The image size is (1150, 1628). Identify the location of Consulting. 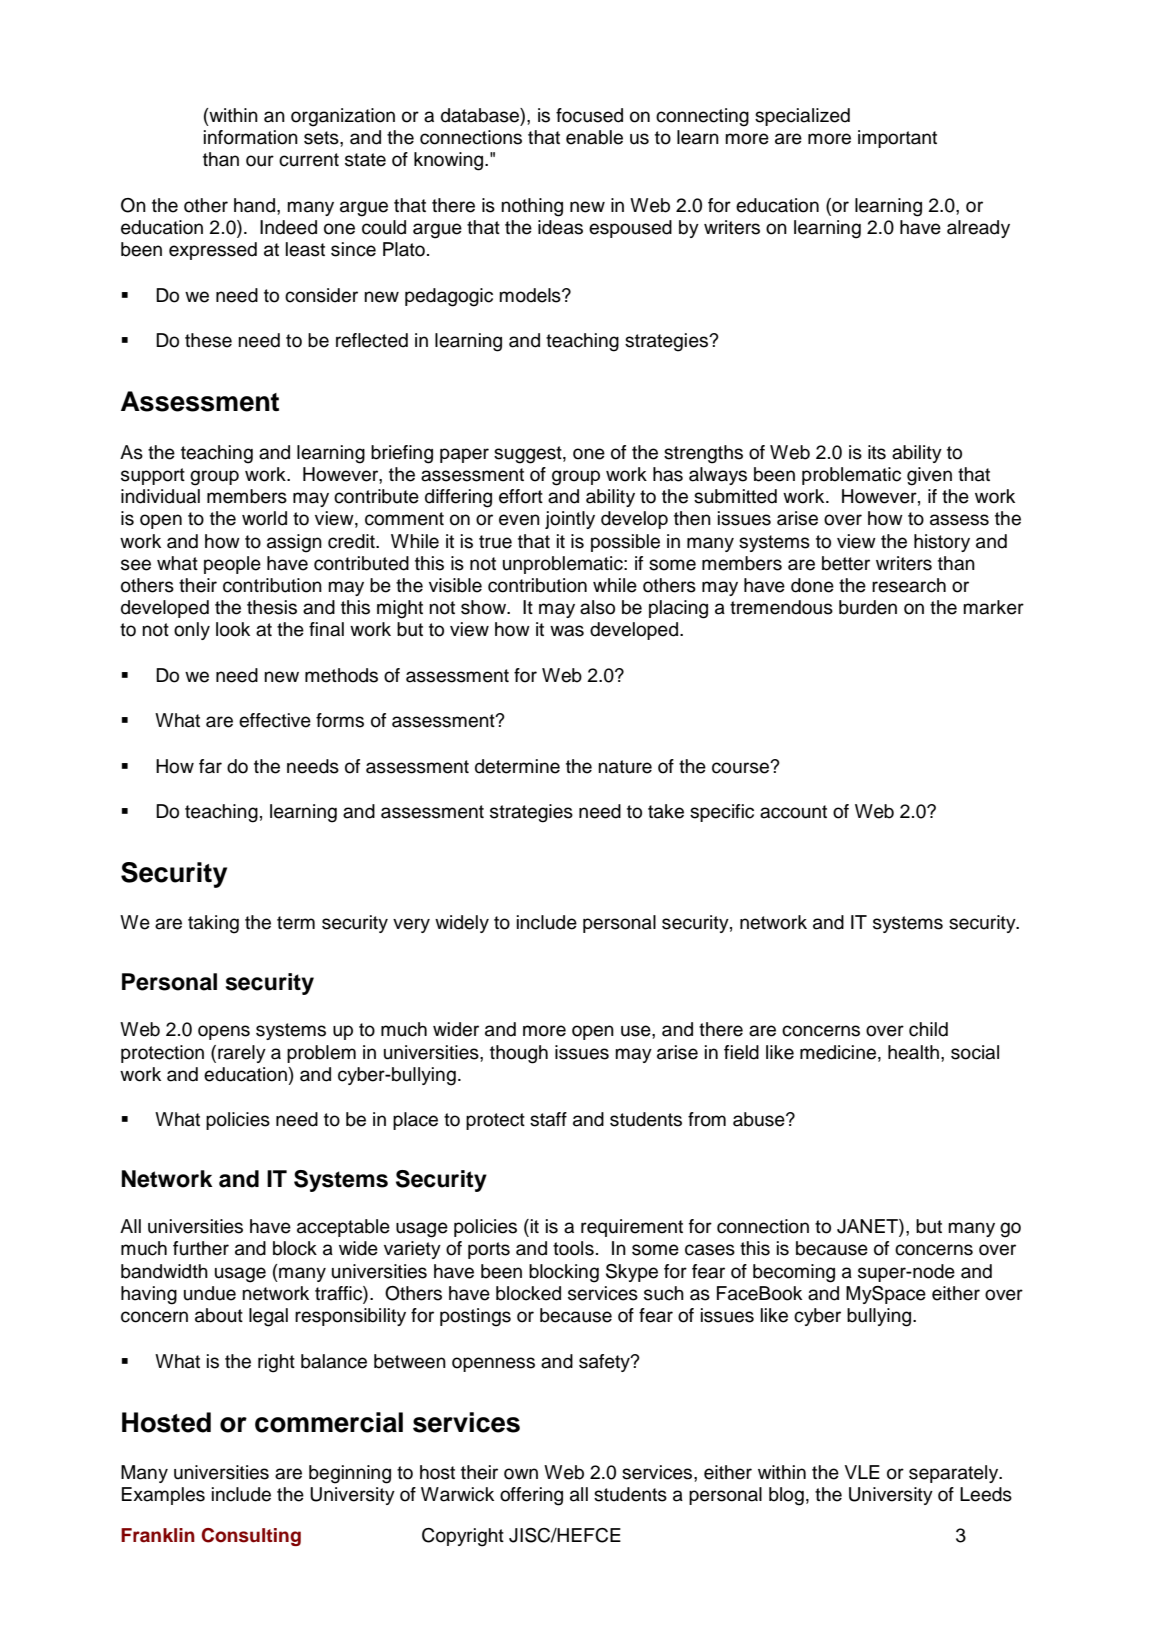
(251, 1537).
